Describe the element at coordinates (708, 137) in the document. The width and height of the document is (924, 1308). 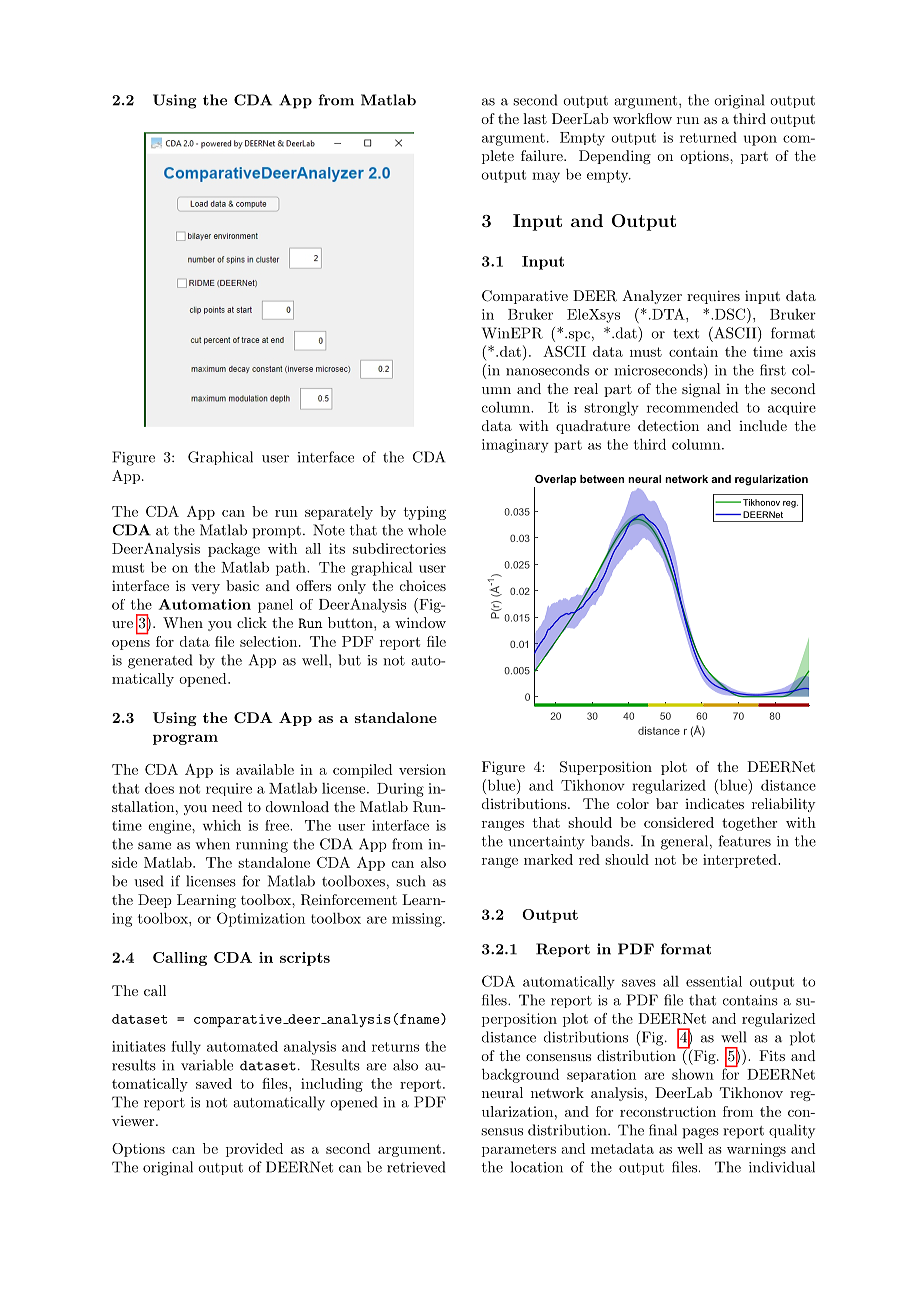
I see `returned` at that location.
